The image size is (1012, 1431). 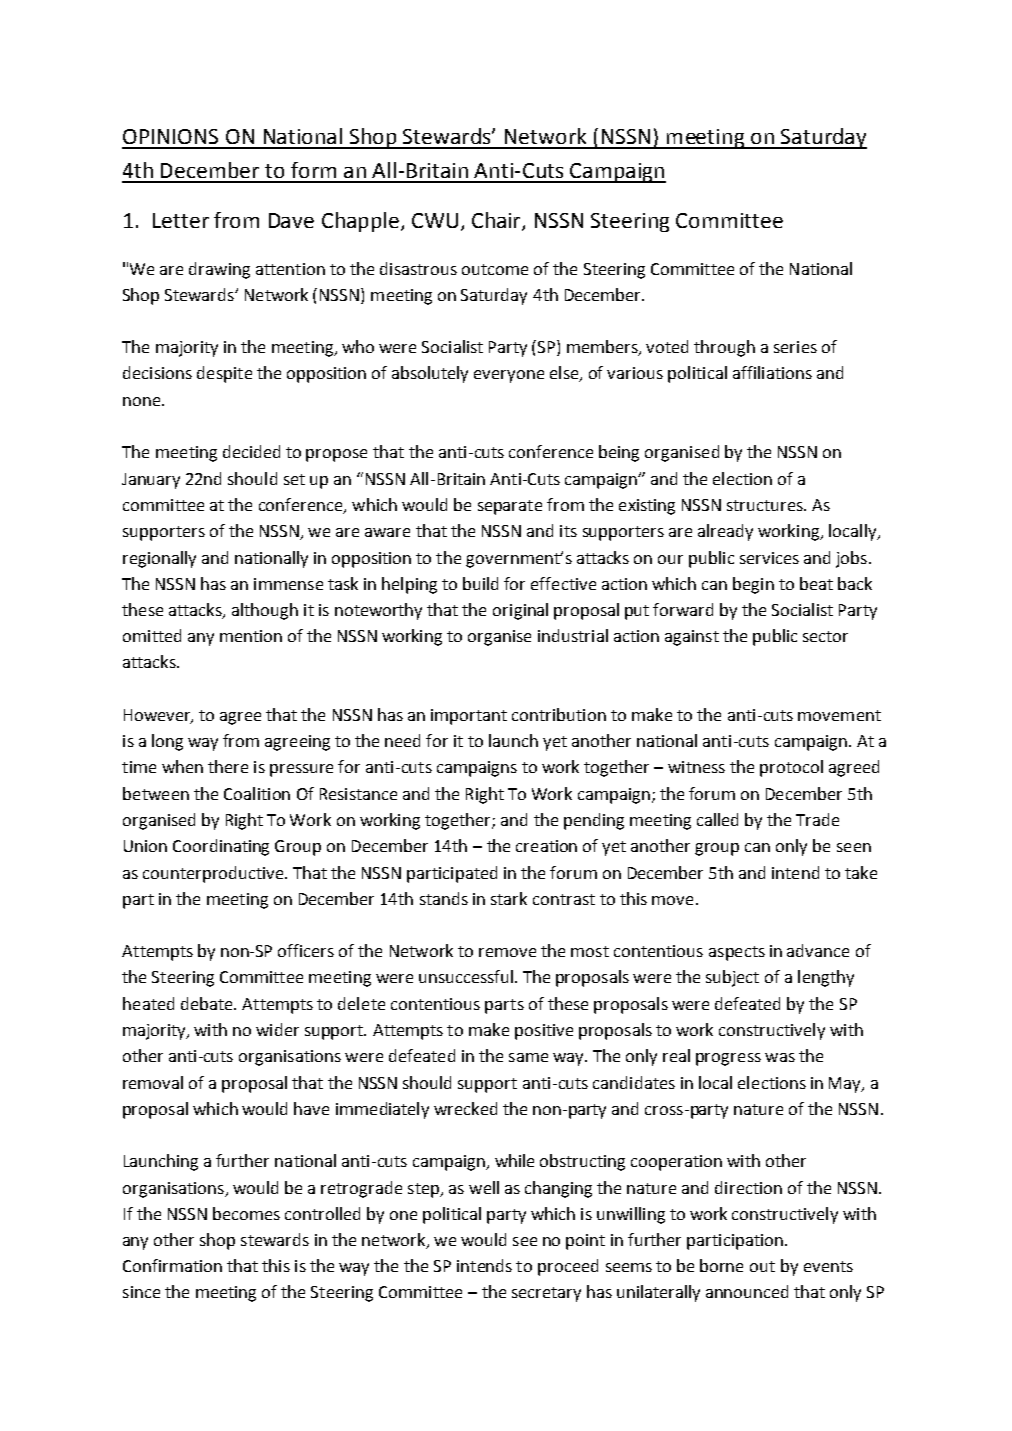 I want to click on counterproductive, so click(x=214, y=874).
